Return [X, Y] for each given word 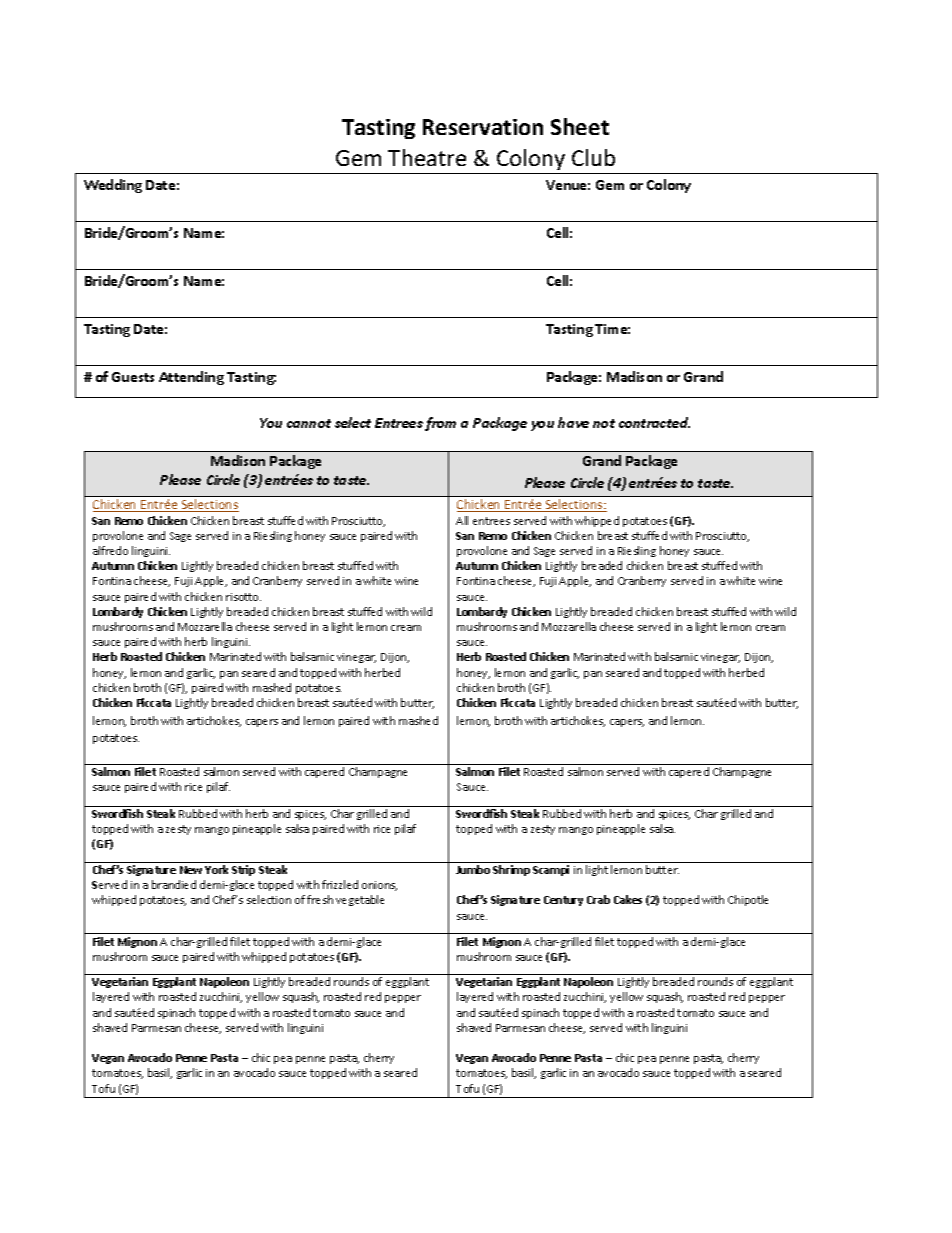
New [191, 870]
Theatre [427, 157]
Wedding [113, 186]
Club [593, 157]
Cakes [628, 899]
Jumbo [473, 869]
